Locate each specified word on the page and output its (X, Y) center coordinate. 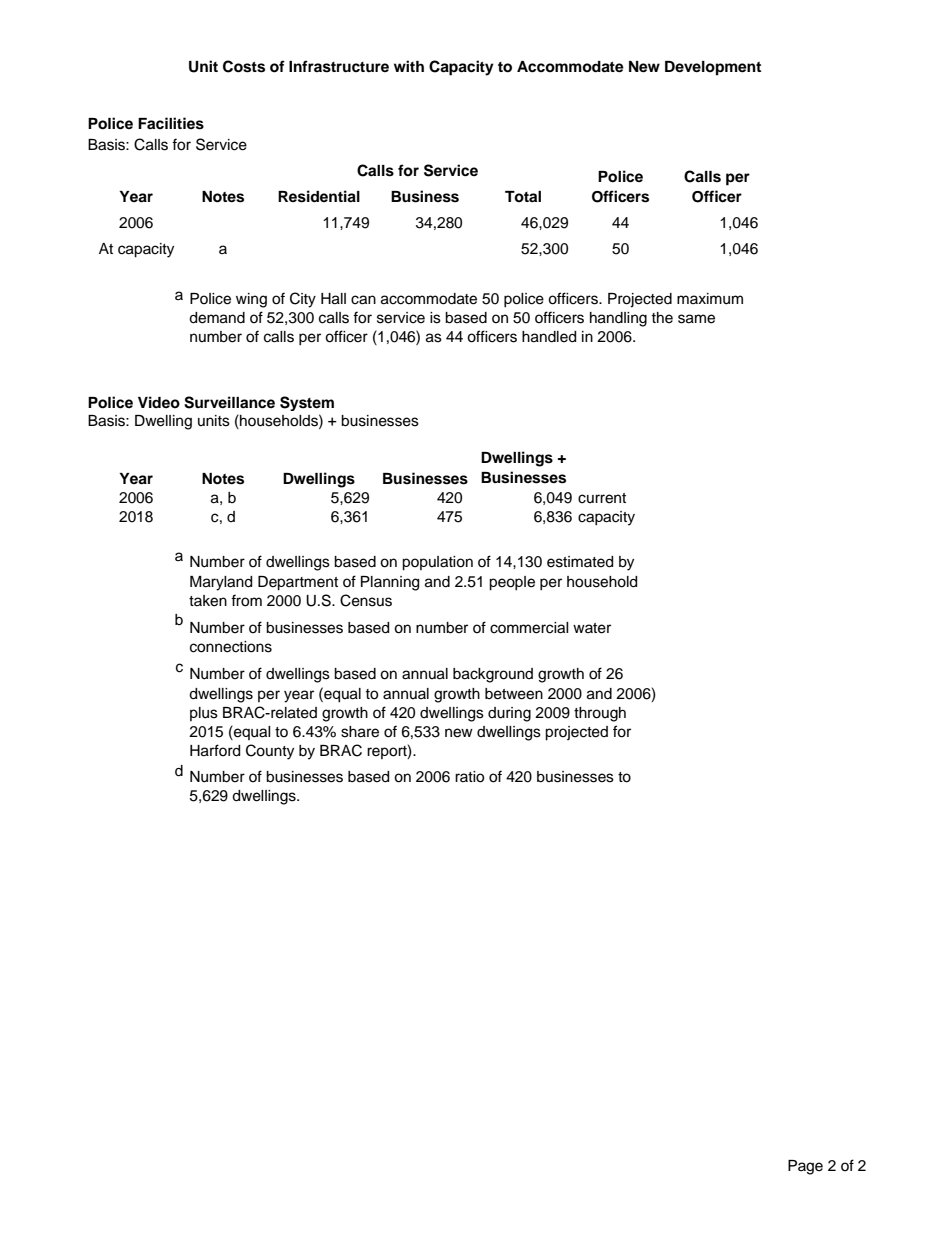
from (246, 600)
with (409, 66)
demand (217, 318)
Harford (215, 750)
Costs (244, 66)
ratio (469, 777)
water (592, 628)
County (270, 752)
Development (713, 68)
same (696, 319)
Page (805, 1167)
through (600, 714)
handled (549, 337)
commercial (529, 628)
